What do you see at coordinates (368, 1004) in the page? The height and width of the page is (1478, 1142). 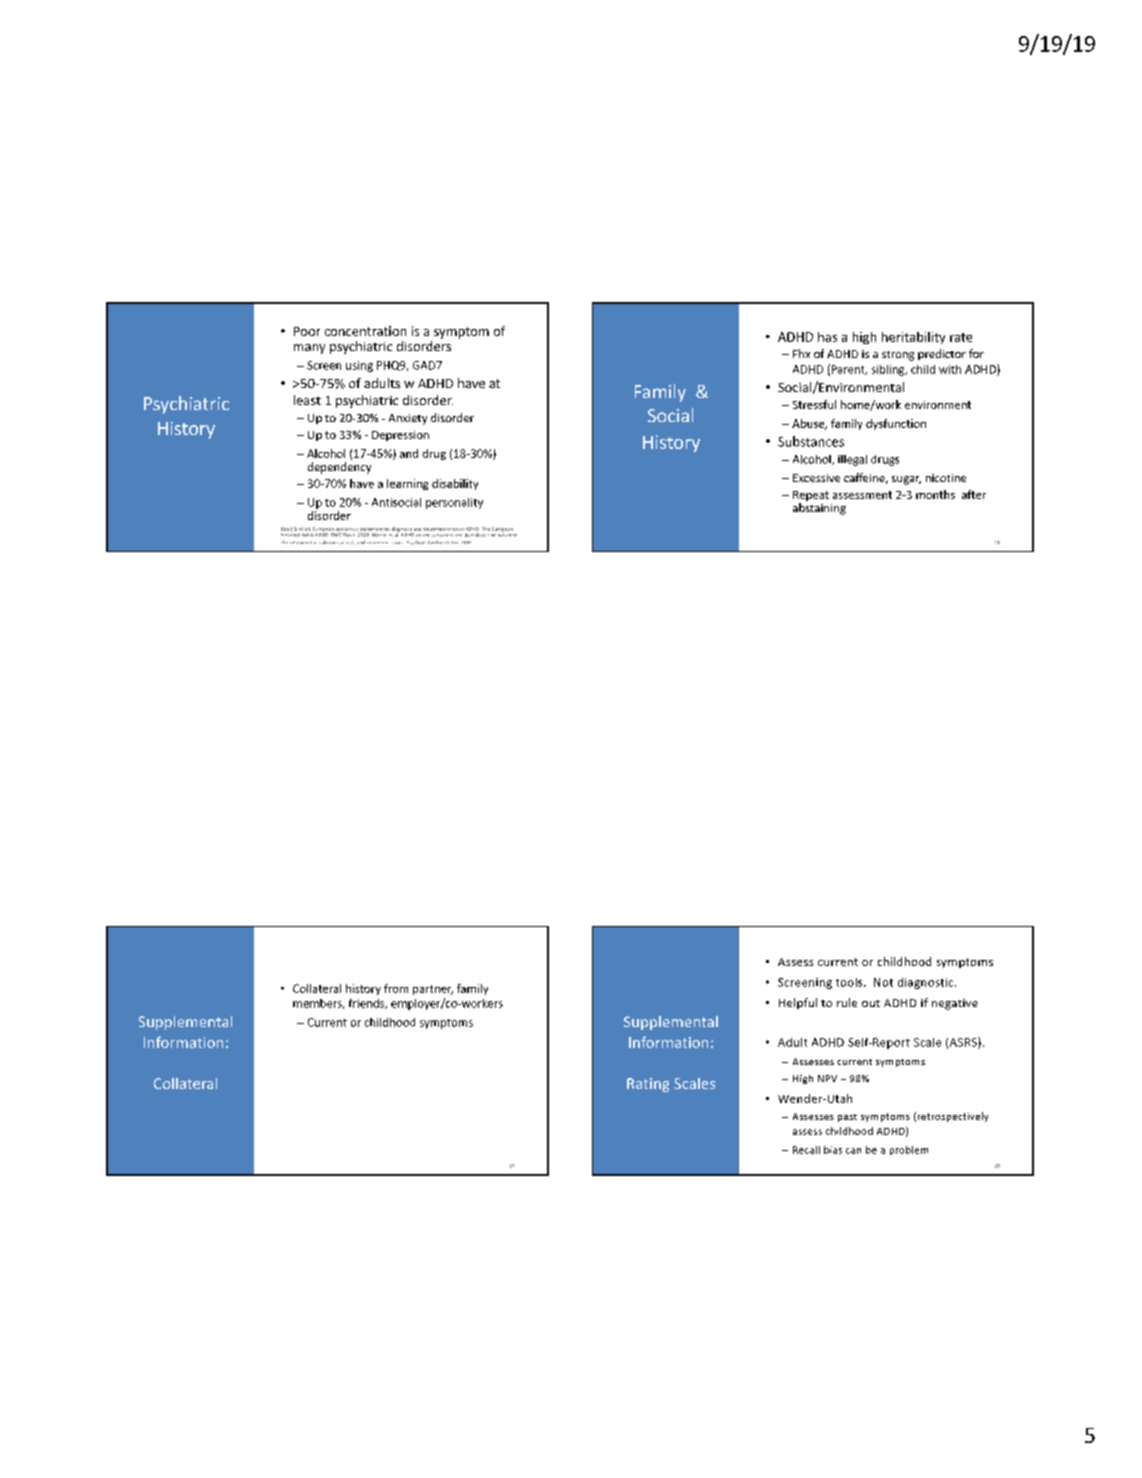 I see `friends` at bounding box center [368, 1004].
